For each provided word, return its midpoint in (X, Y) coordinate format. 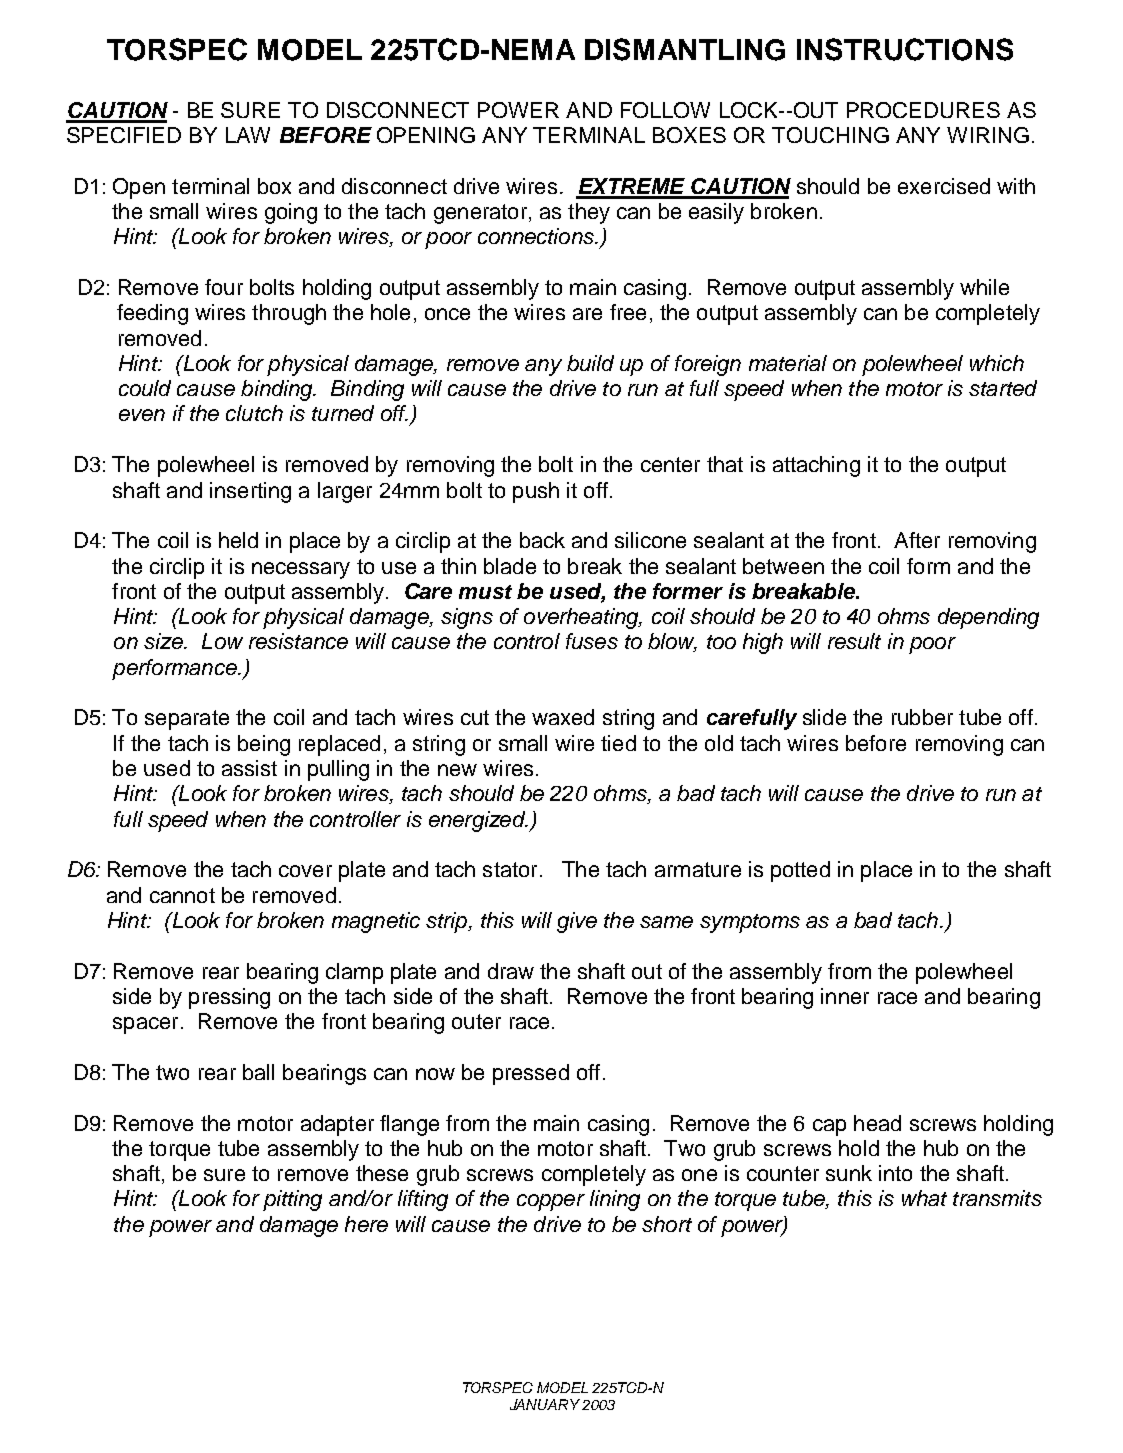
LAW (248, 135)
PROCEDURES (923, 110)
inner (845, 996)
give (577, 922)
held (238, 540)
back (542, 540)
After (917, 540)
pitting (292, 1200)
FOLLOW (665, 110)
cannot (182, 895)
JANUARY (545, 1404)
